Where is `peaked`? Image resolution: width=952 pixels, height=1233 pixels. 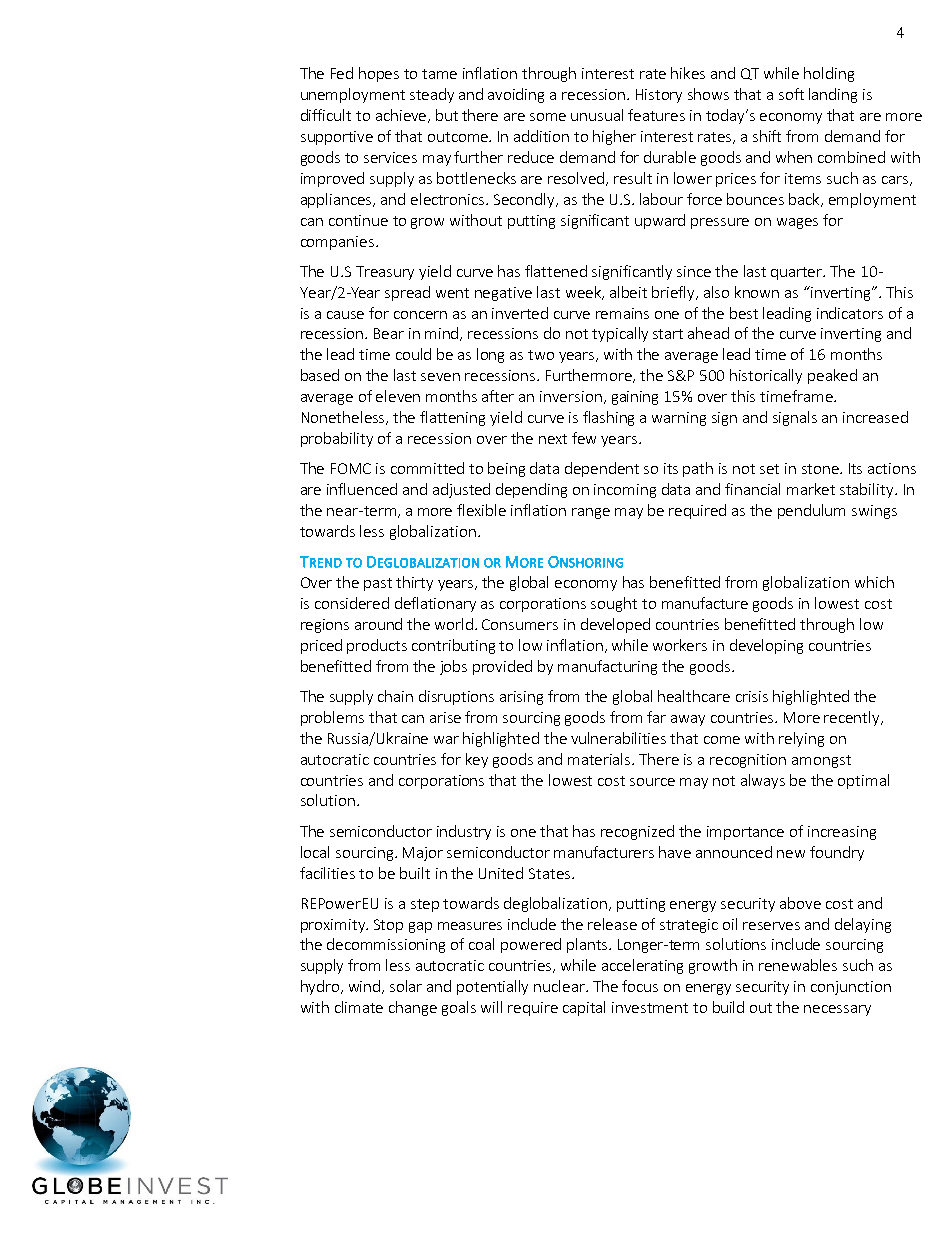
peaked is located at coordinates (832, 376).
